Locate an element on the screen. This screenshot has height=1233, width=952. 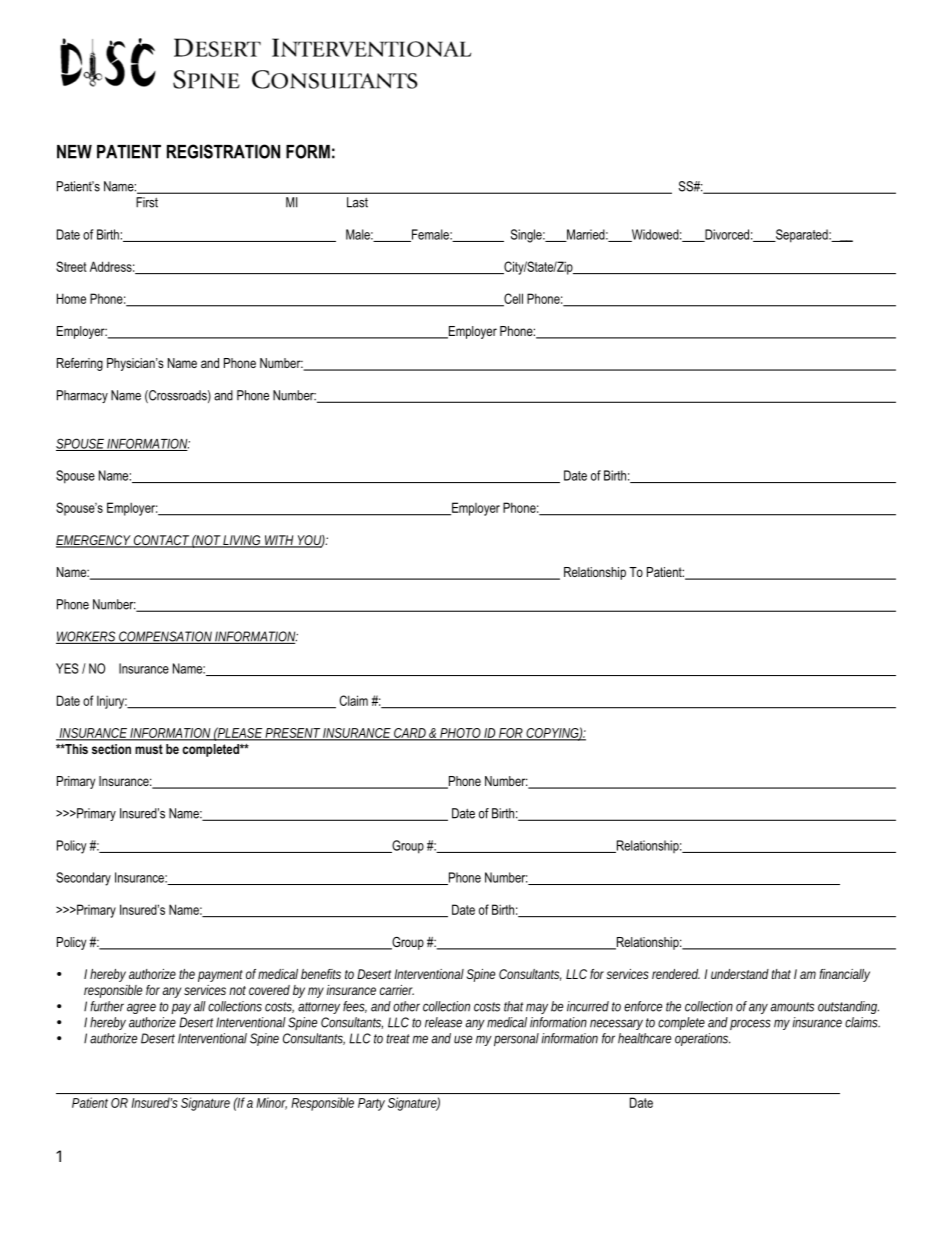
CONTACT is located at coordinates (161, 541).
